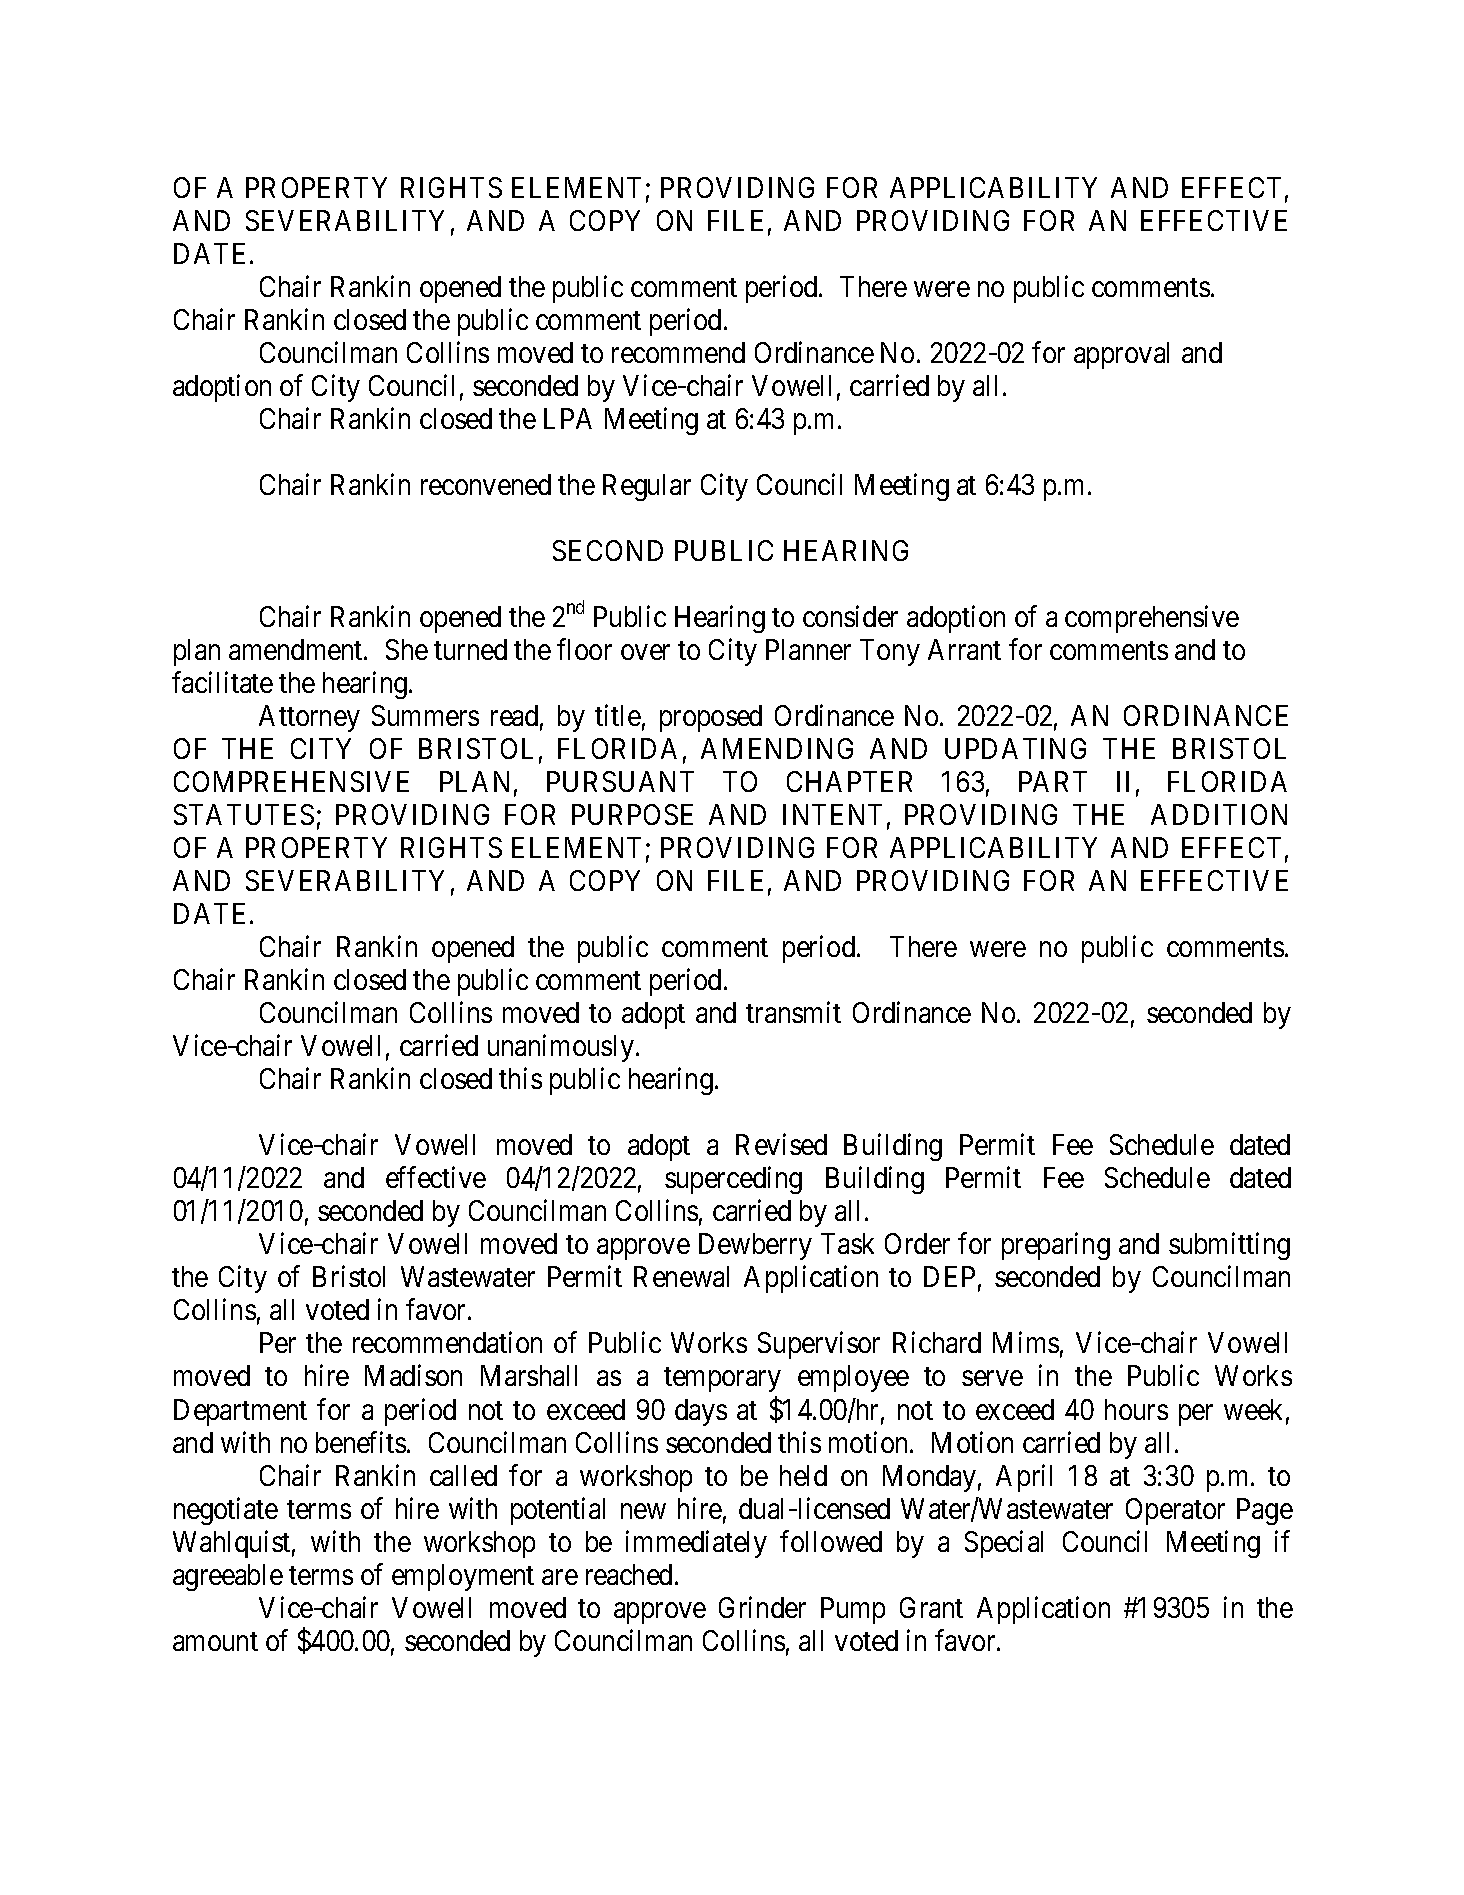  What do you see at coordinates (568, 418) in the screenshot?
I see `LPA` at bounding box center [568, 418].
